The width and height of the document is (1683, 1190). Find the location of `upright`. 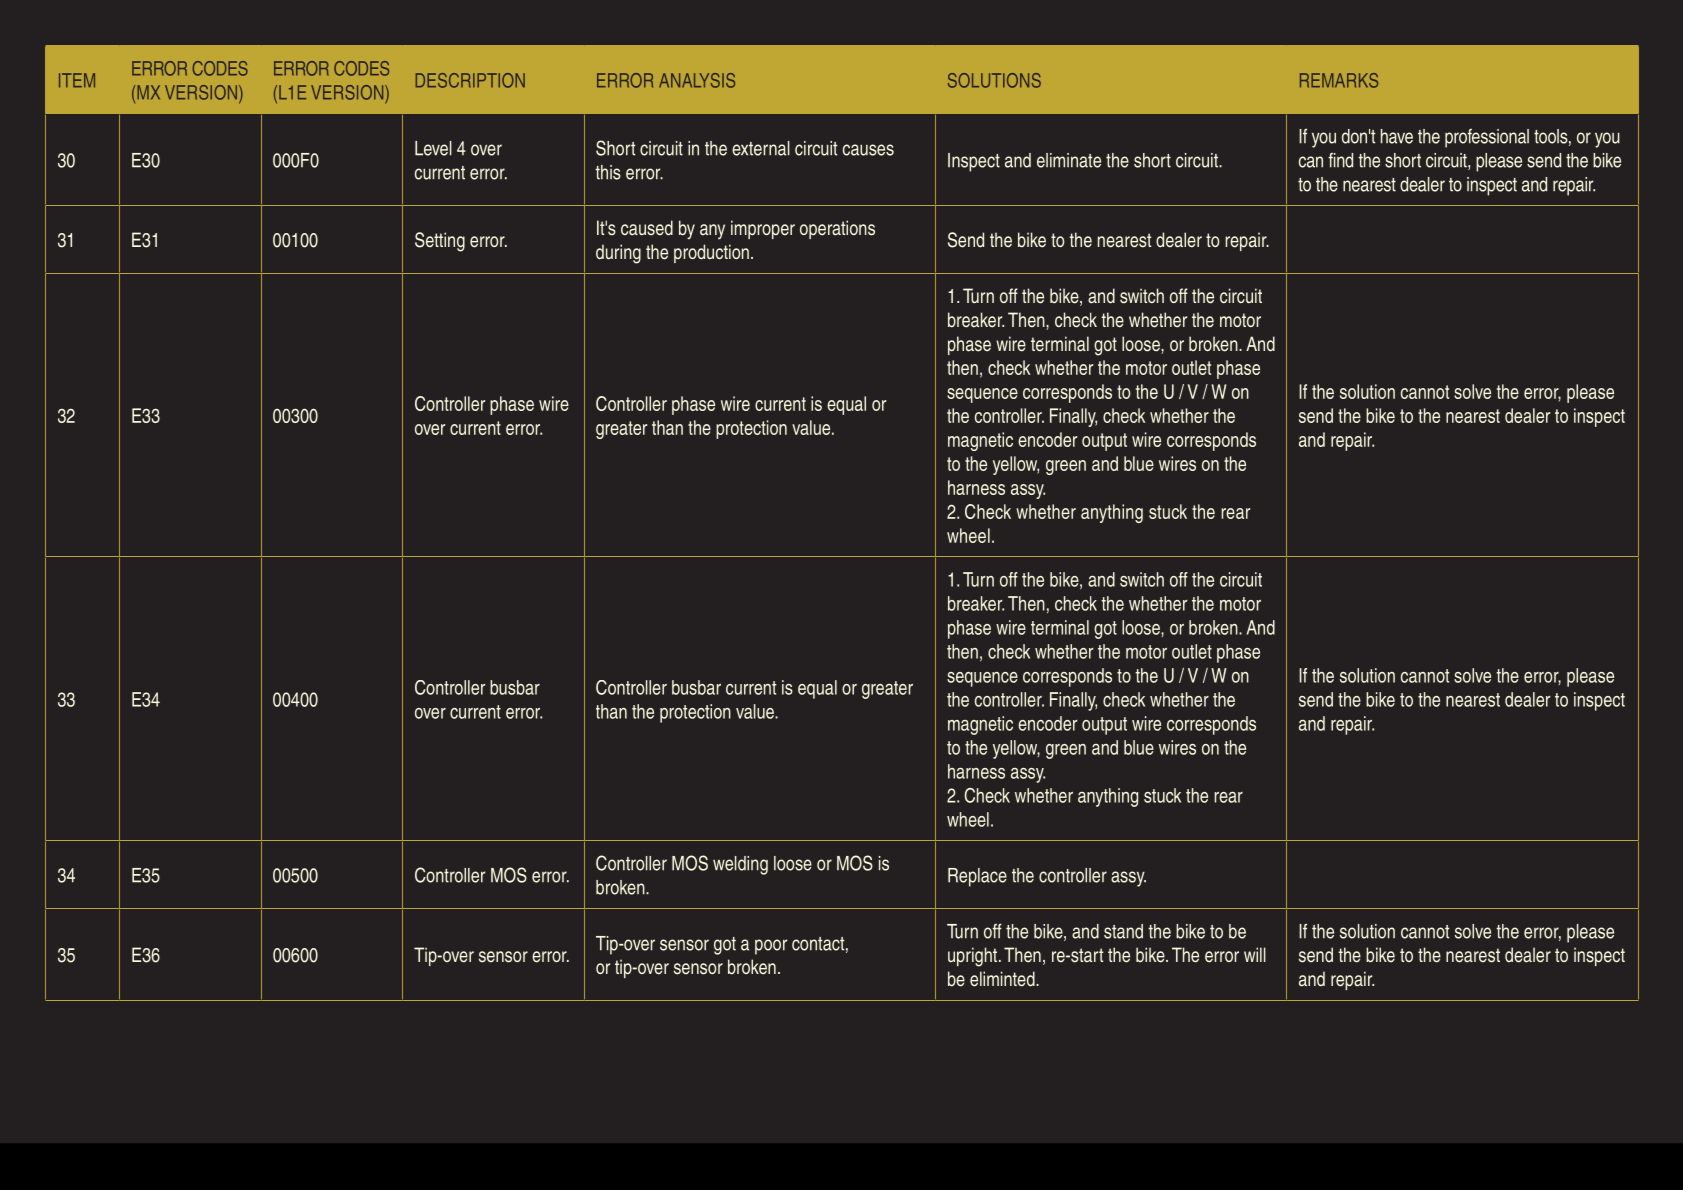

upright is located at coordinates (974, 957).
